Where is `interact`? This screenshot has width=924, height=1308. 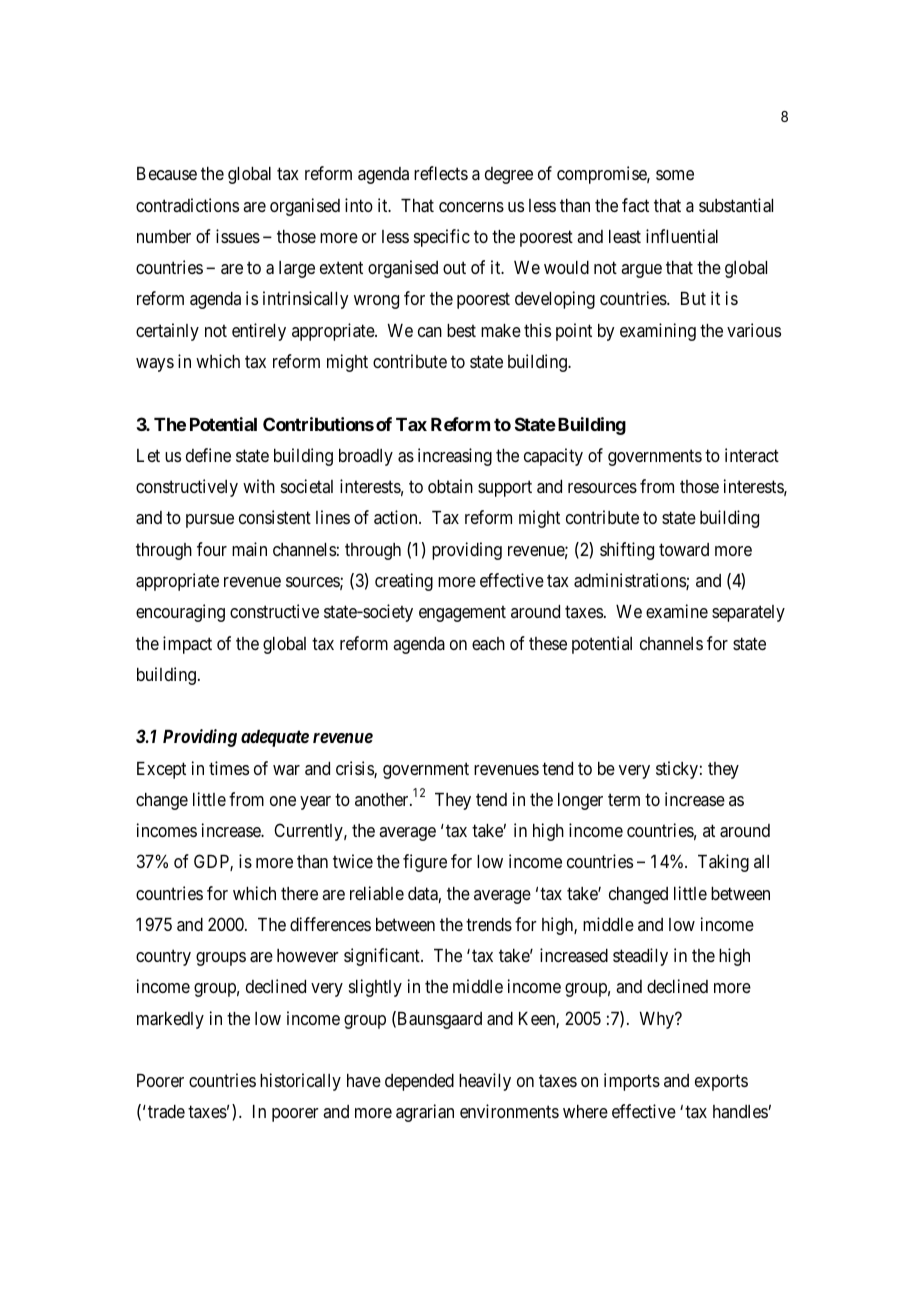
interact is located at coordinates (752, 455).
